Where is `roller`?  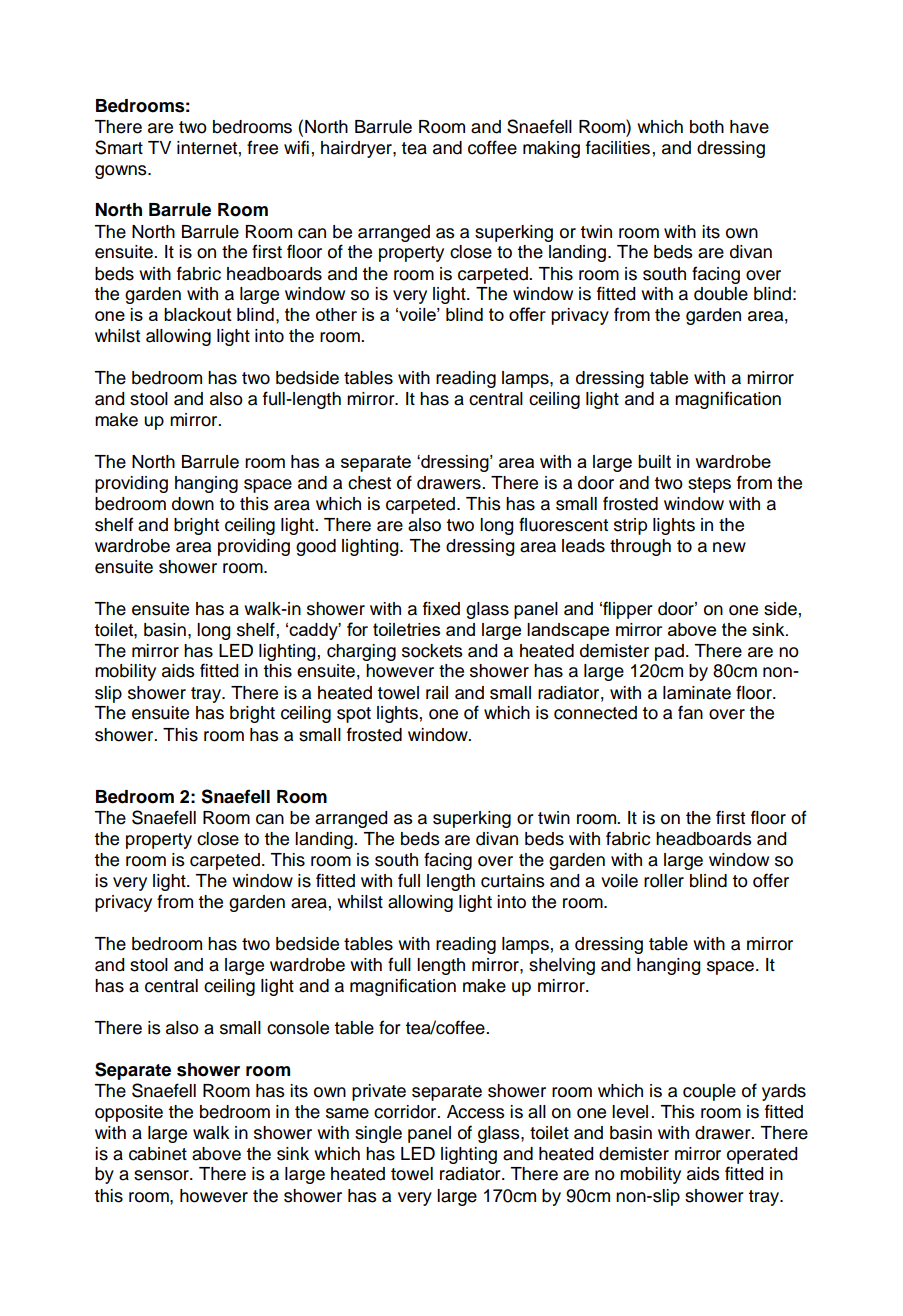
roller is located at coordinates (664, 881).
